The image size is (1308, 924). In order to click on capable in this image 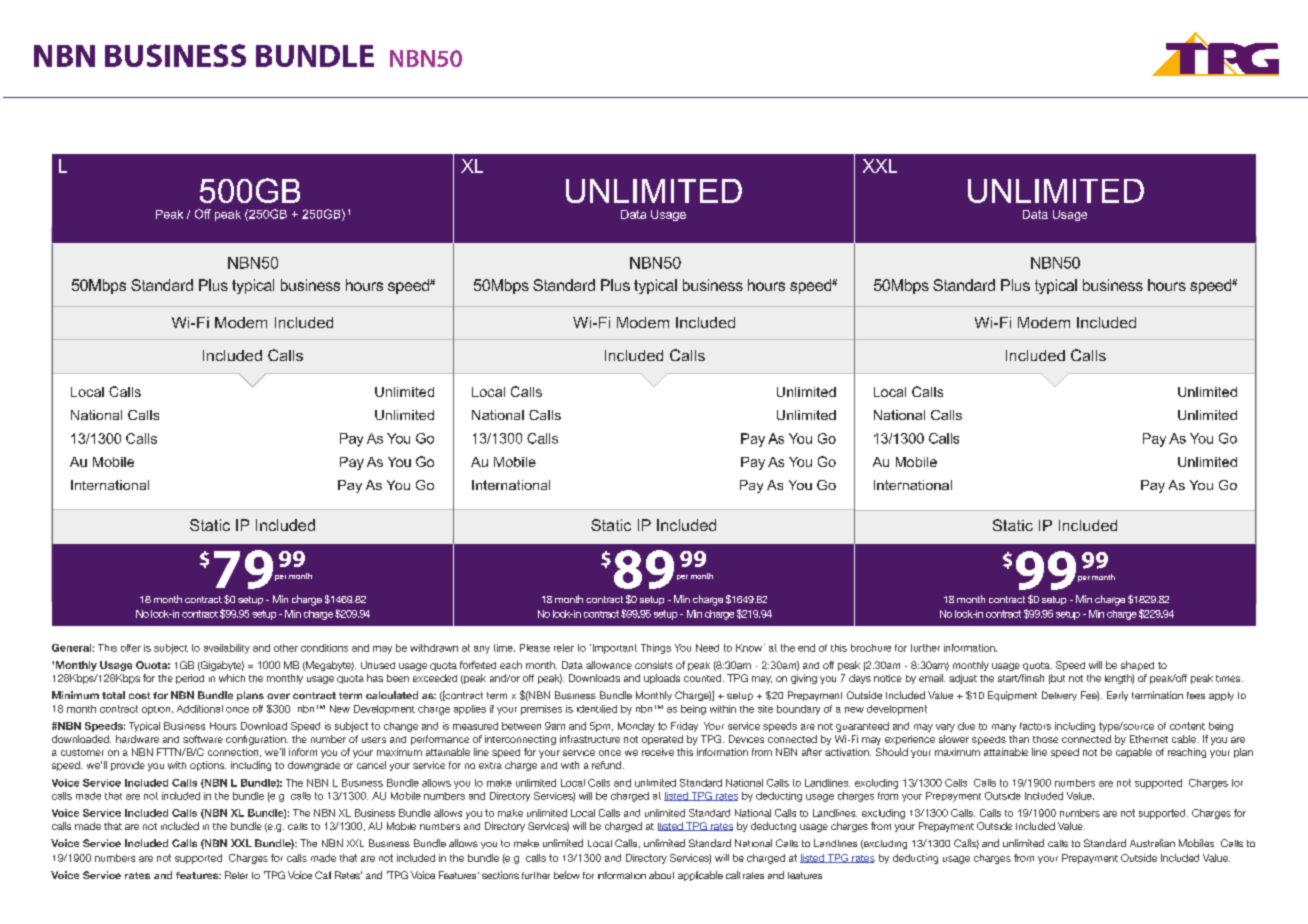, I will do `click(1134, 753)`.
